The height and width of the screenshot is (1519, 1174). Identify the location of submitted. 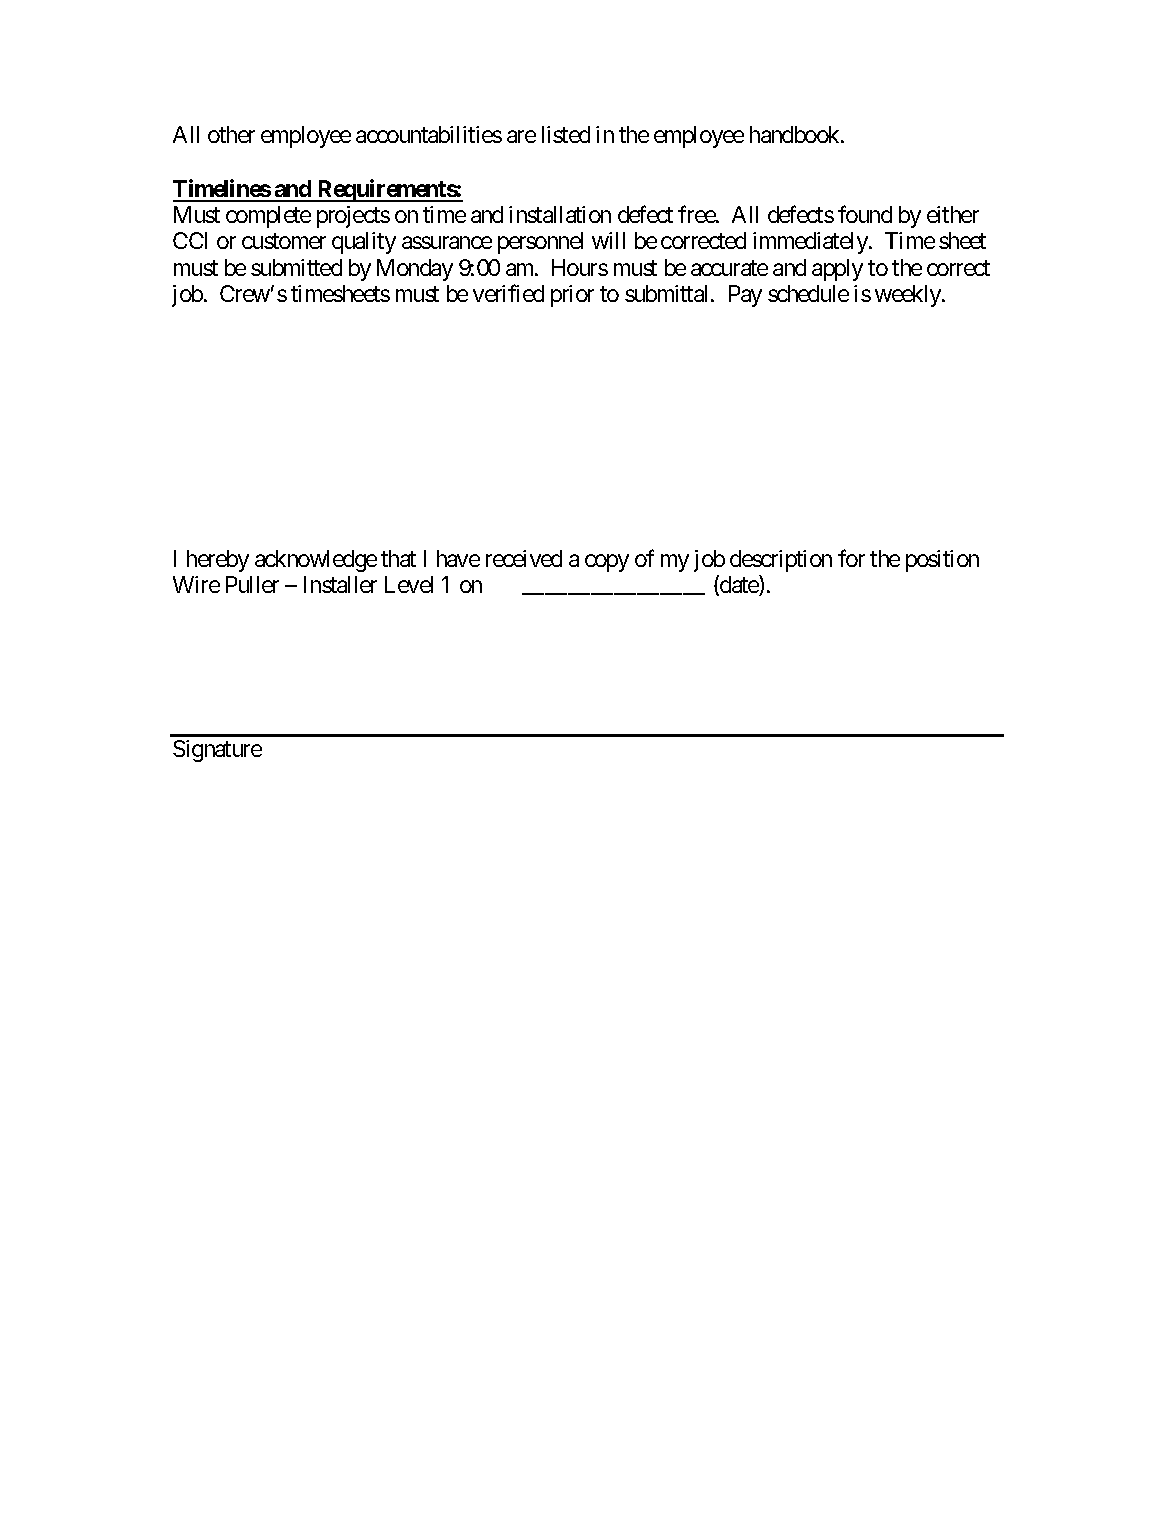
(296, 267).
